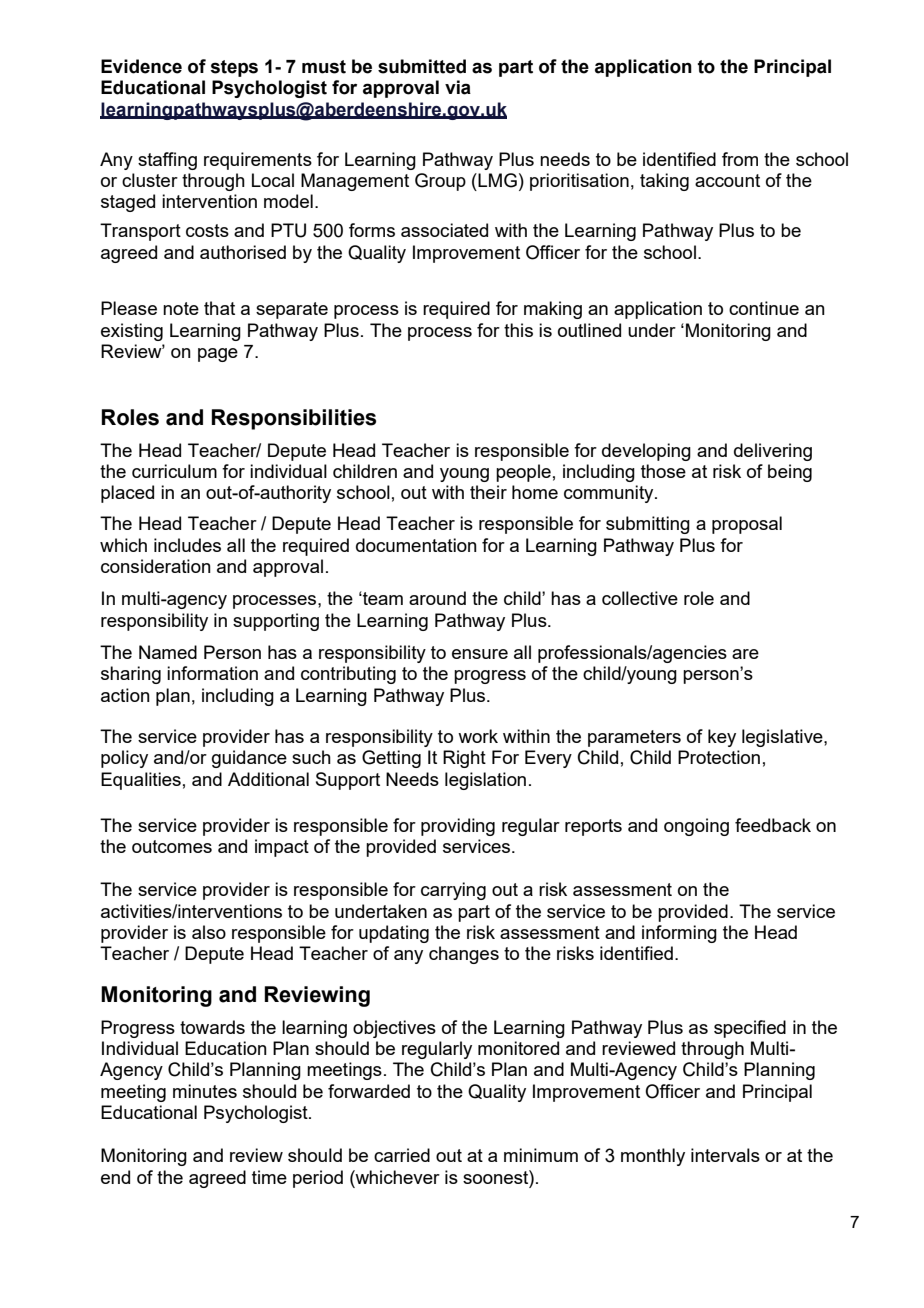 Image resolution: width=924 pixels, height=1308 pixels. What do you see at coordinates (174, 471) in the document?
I see `curriculum` at bounding box center [174, 471].
